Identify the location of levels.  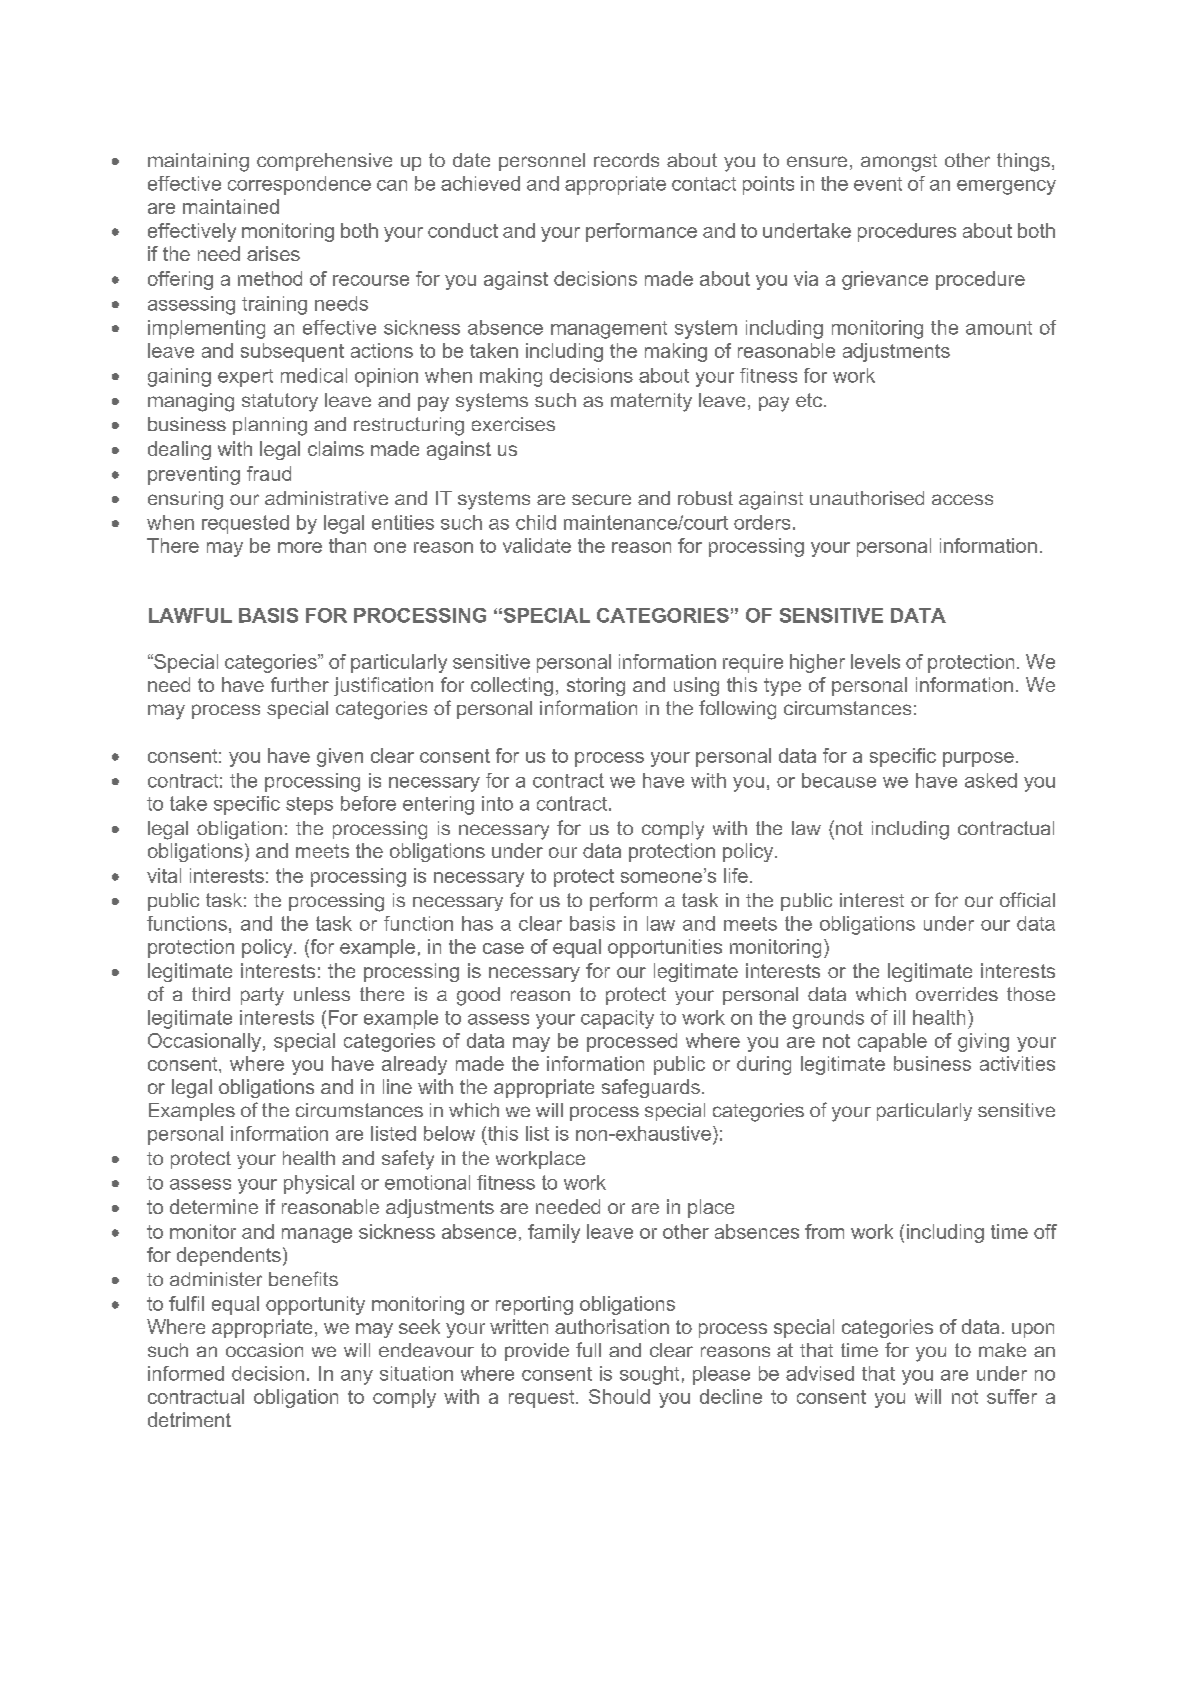
(875, 661).
